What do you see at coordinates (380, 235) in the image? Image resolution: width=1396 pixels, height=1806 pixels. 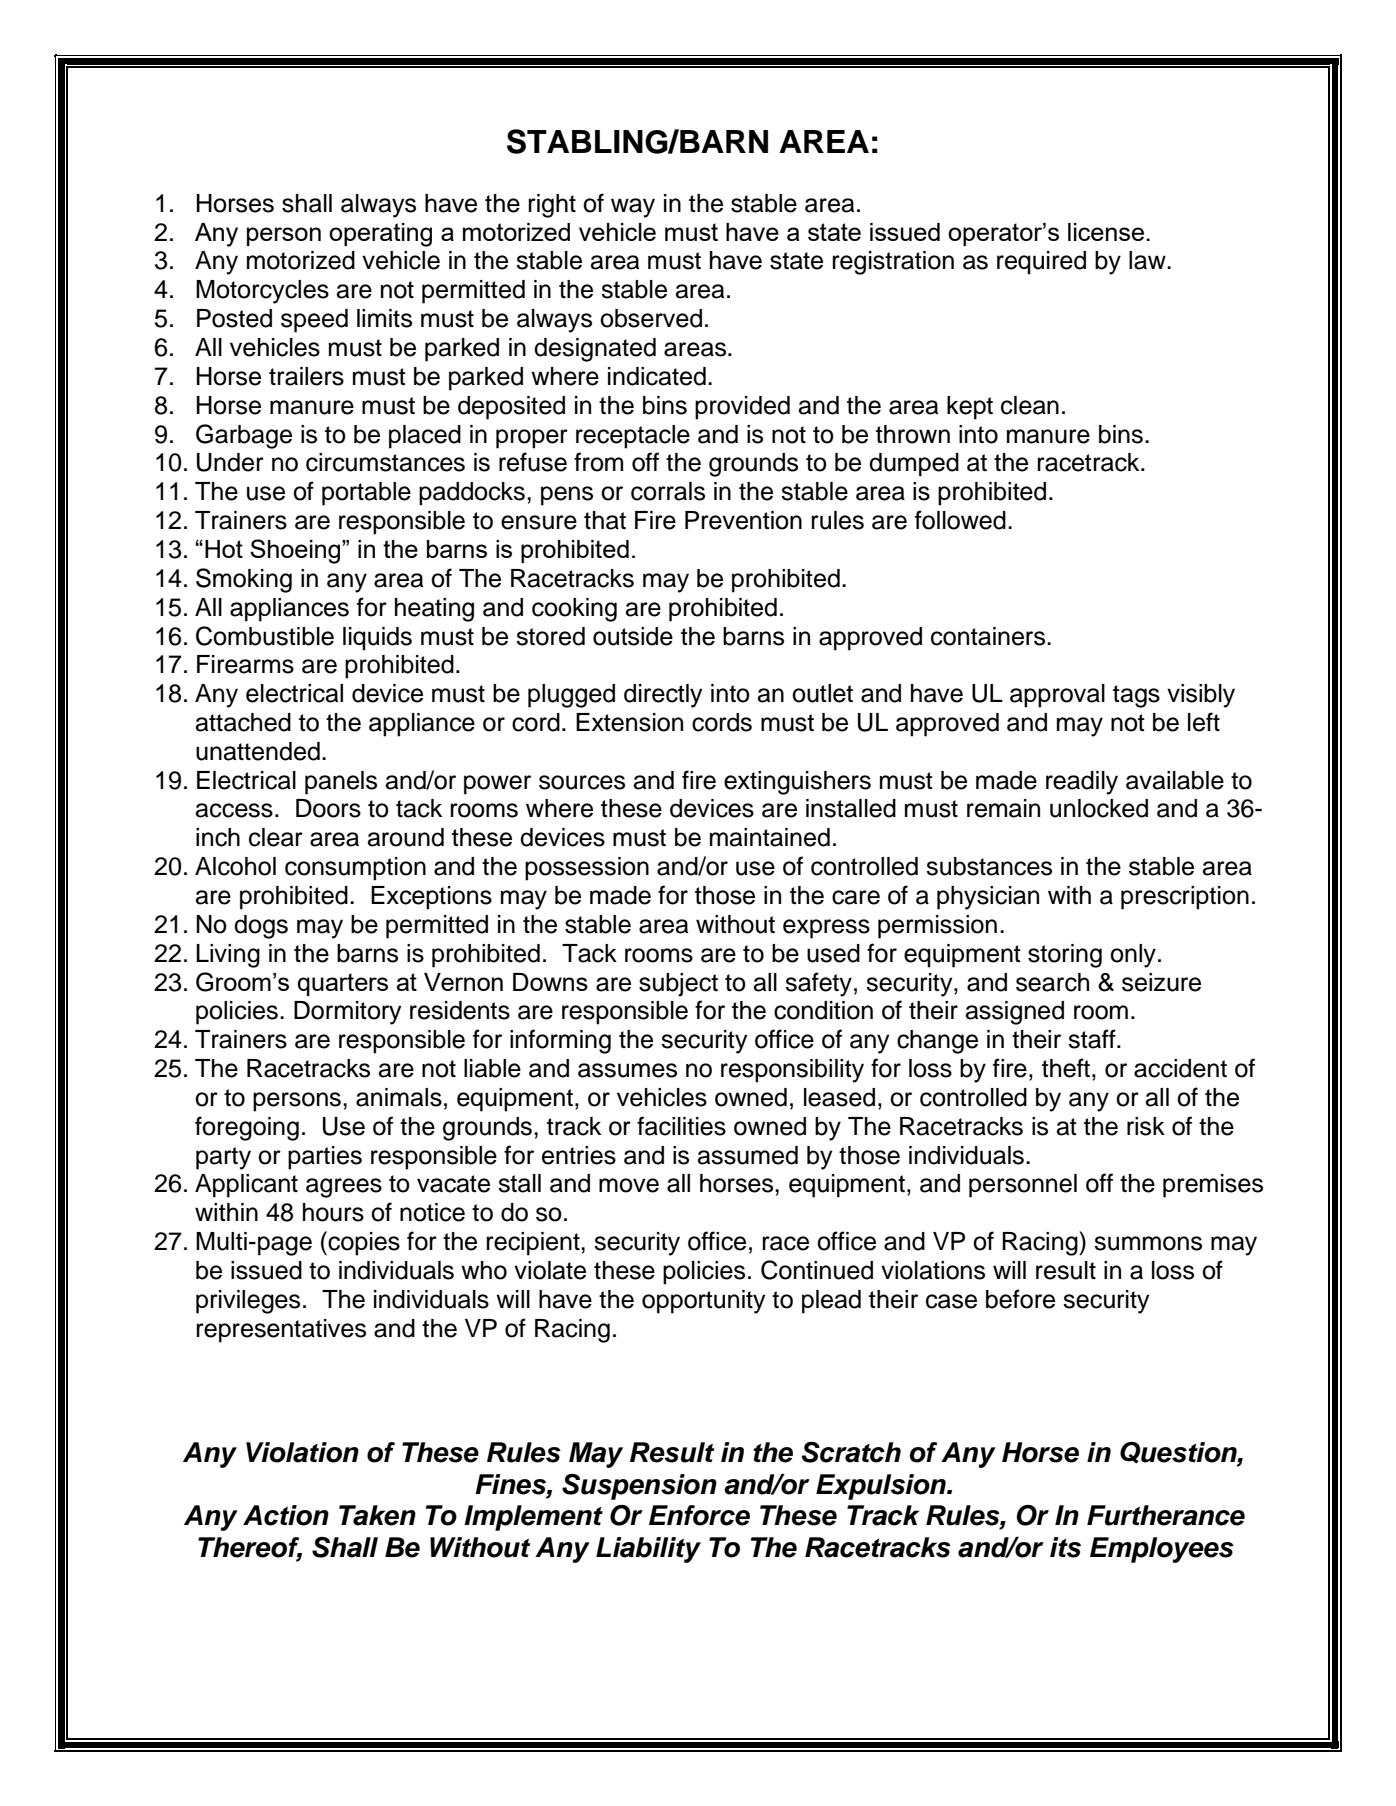 I see `operating` at bounding box center [380, 235].
